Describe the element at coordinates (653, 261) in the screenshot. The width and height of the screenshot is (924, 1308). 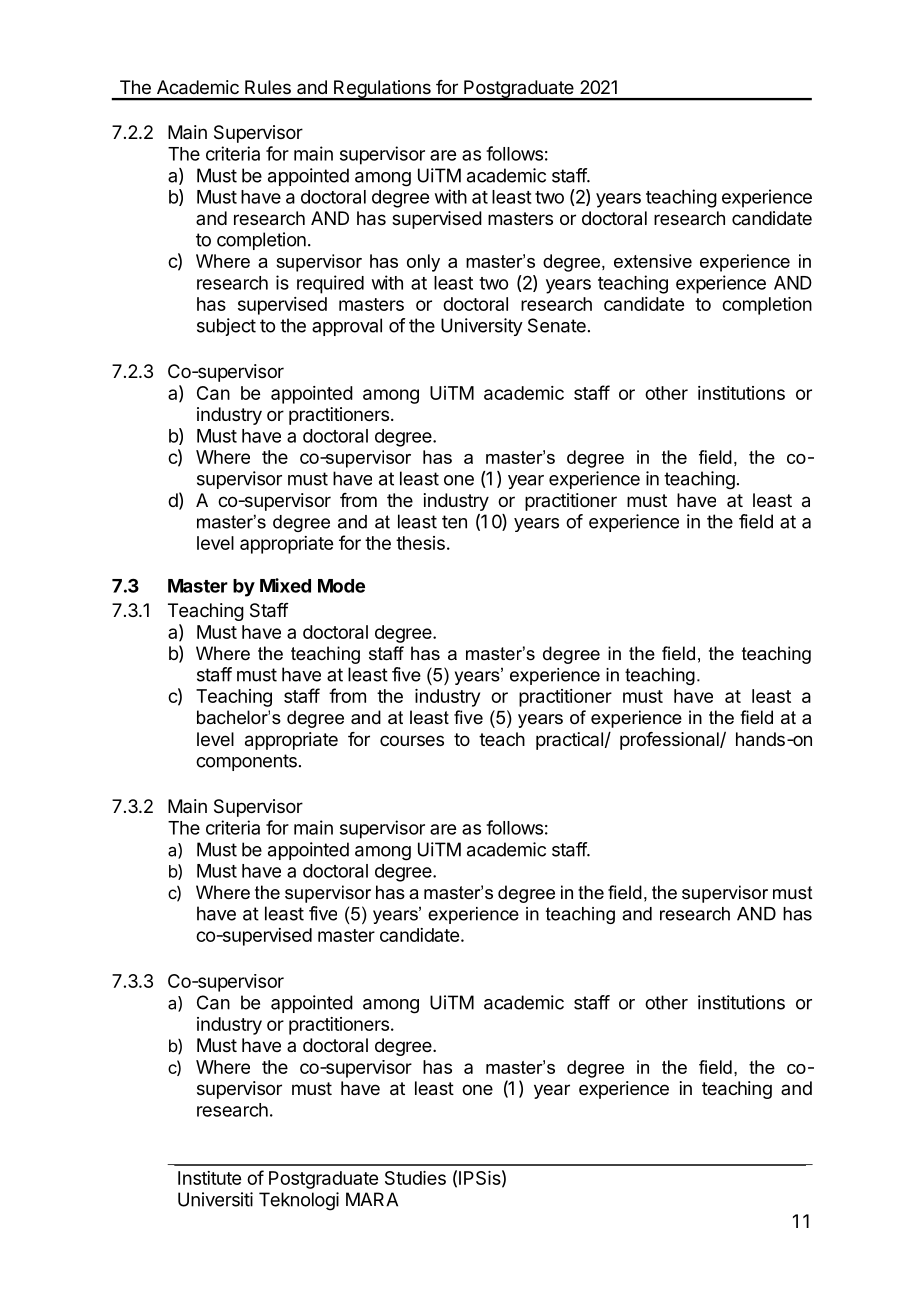
I see `extensive` at that location.
